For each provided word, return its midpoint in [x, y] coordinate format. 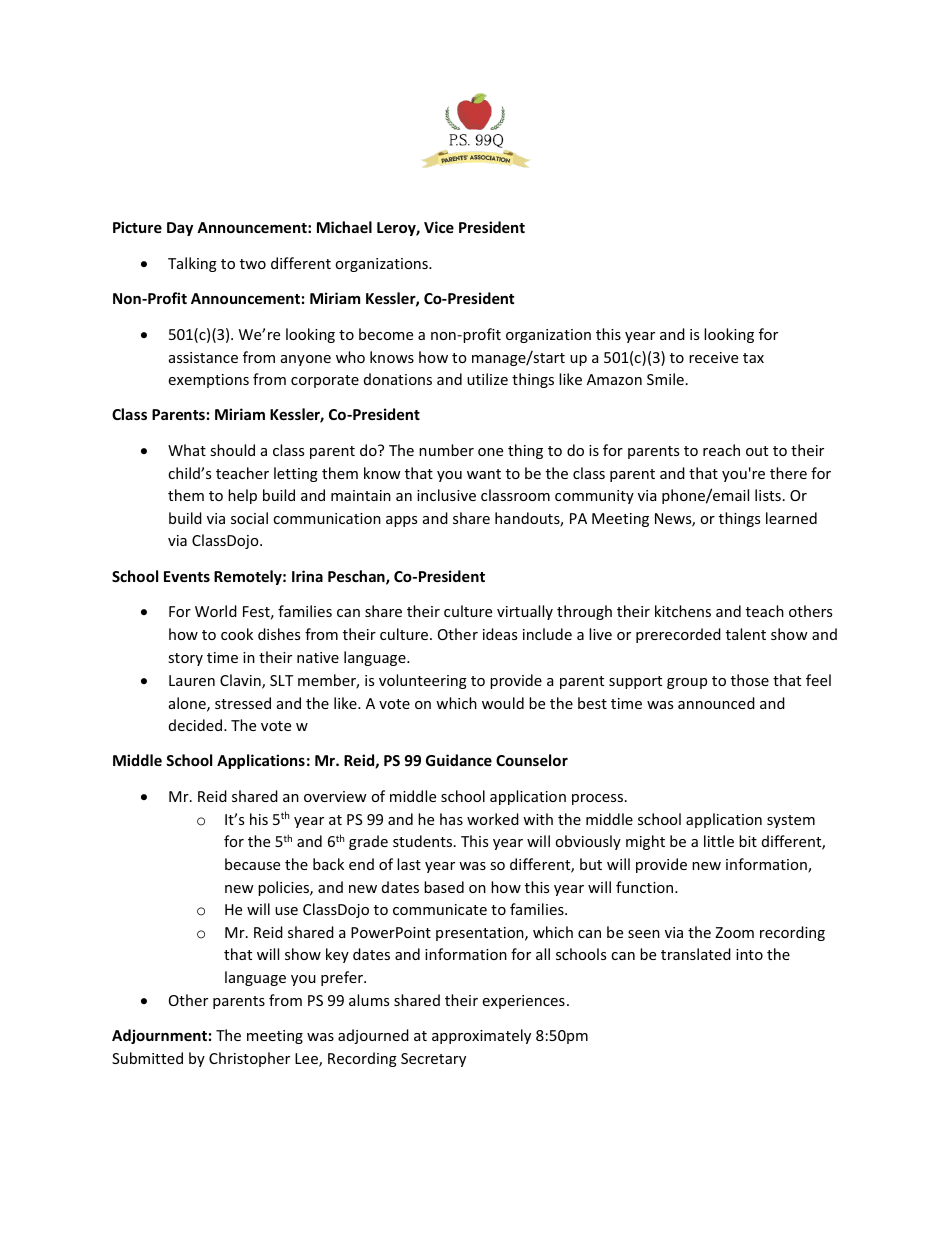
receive [713, 357]
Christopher [249, 1059]
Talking [192, 264]
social [249, 518]
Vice [439, 227]
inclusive [446, 495]
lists [768, 495]
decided [195, 725]
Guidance [459, 760]
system [791, 821]
